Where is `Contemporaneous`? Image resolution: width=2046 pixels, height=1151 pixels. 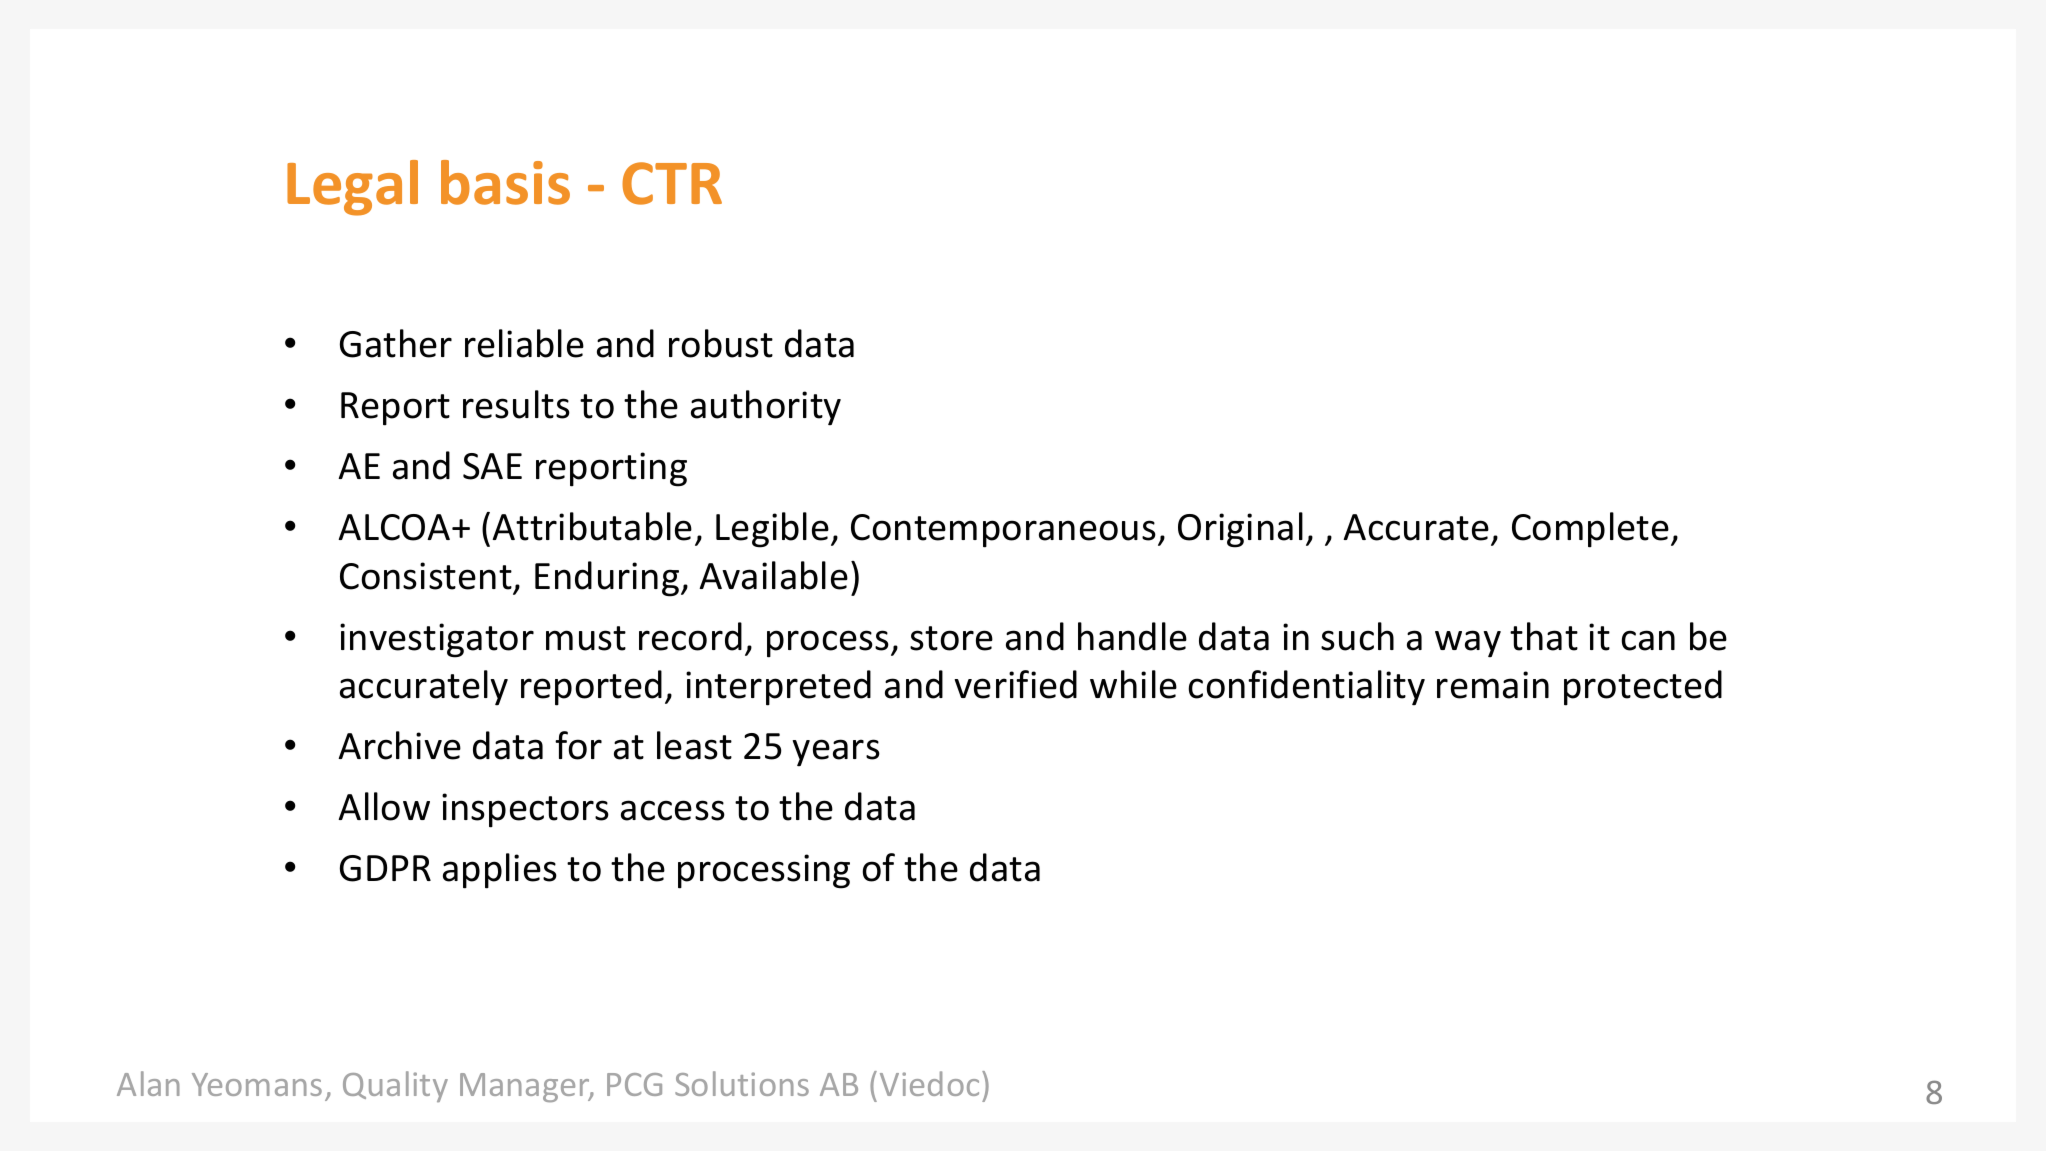
Contemporaneous is located at coordinates (1003, 531).
